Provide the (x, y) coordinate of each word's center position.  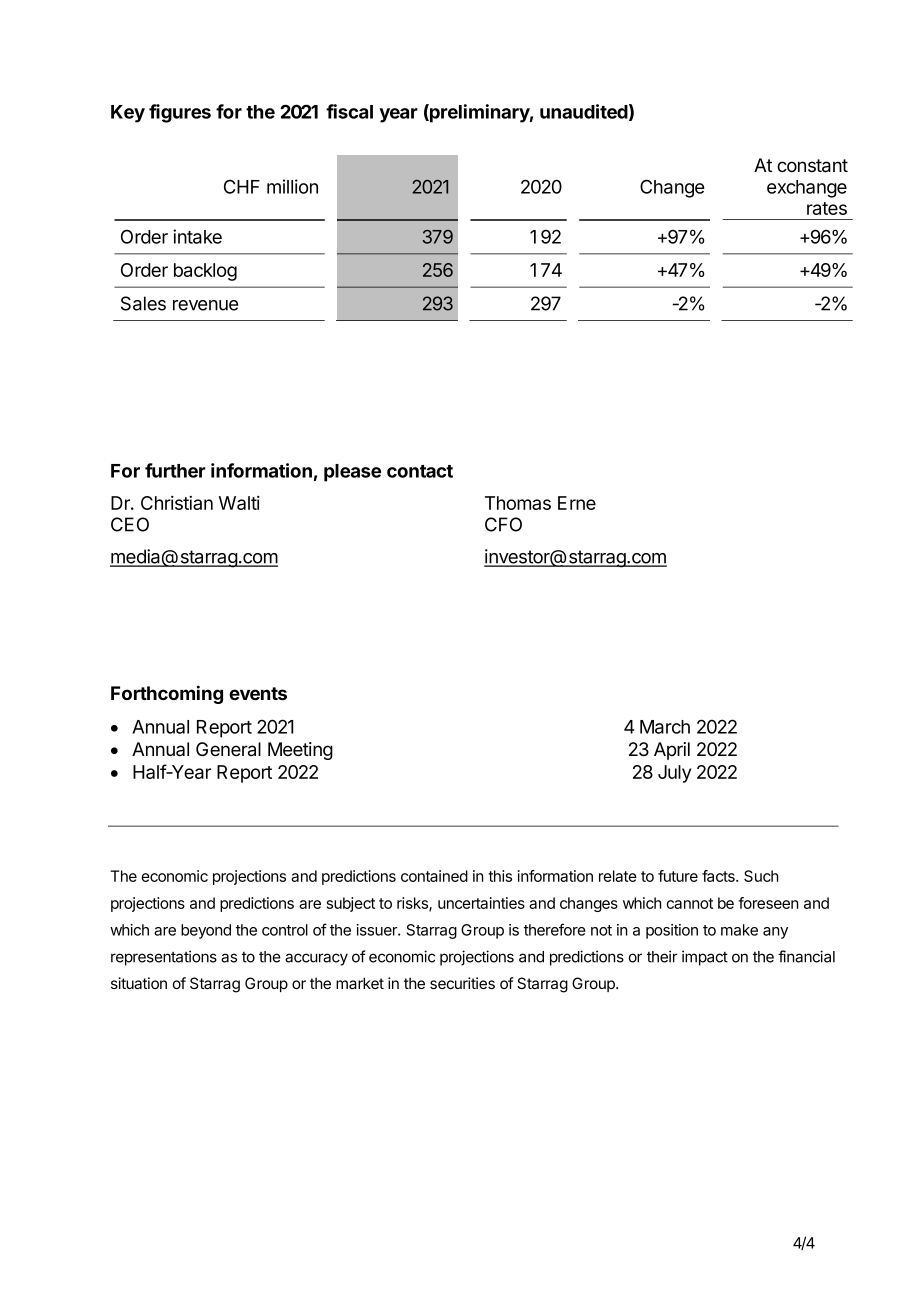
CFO (503, 524)
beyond (206, 931)
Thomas (518, 503)
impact (705, 958)
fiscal (349, 111)
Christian (177, 503)
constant (812, 166)
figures (180, 113)
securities (462, 983)
